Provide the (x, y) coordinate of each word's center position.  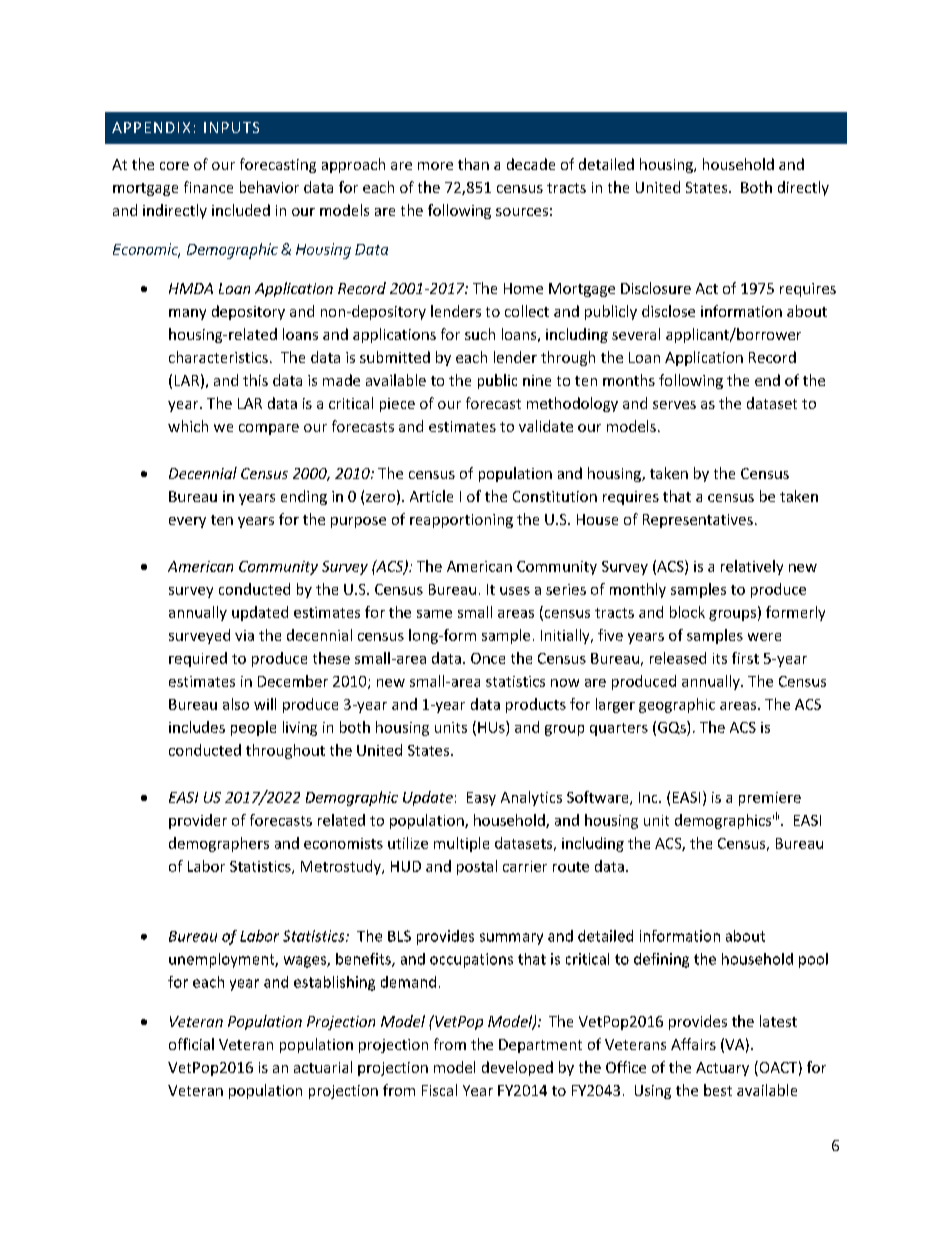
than (473, 164)
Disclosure (656, 288)
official (191, 1044)
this (255, 380)
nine (537, 380)
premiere (770, 799)
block (687, 612)
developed (517, 1068)
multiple (461, 844)
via (244, 635)
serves (674, 405)
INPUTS (231, 127)
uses (515, 591)
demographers (219, 844)
